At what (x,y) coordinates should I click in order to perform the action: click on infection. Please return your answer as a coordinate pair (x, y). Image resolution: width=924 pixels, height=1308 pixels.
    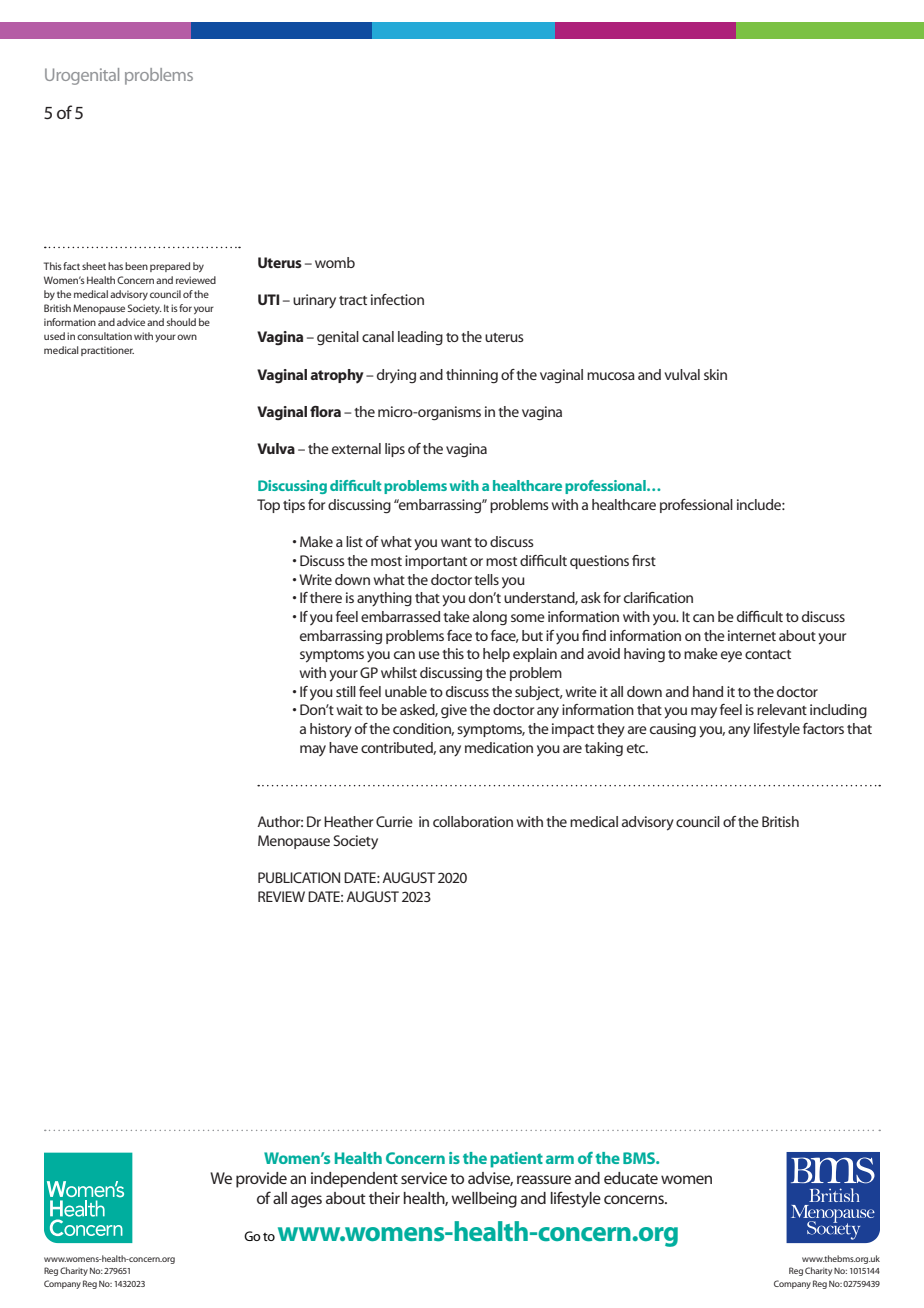
    Looking at the image, I should click on (397, 299).
